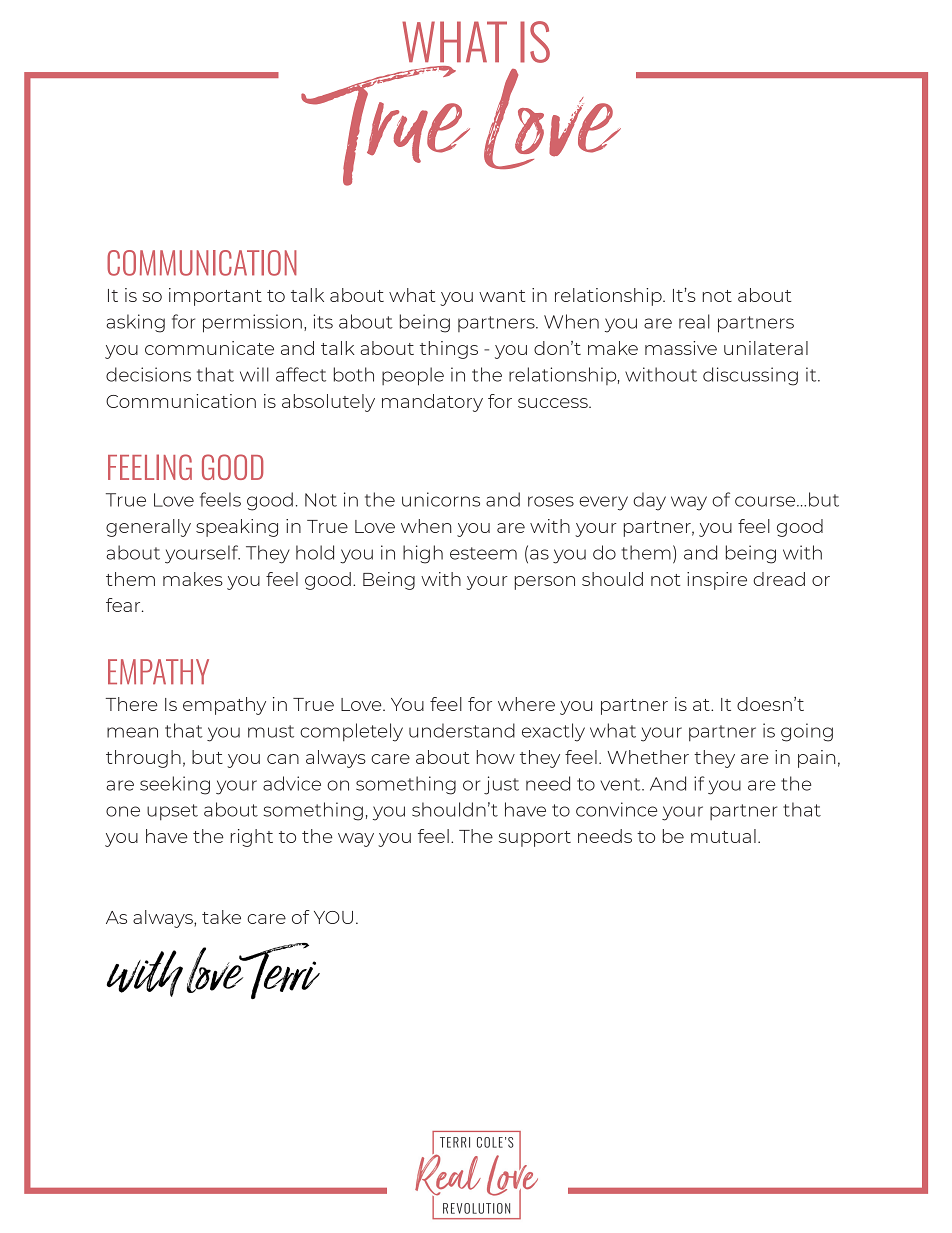 This screenshot has height=1233, width=952. What do you see at coordinates (496, 757) in the screenshot?
I see `how` at bounding box center [496, 757].
